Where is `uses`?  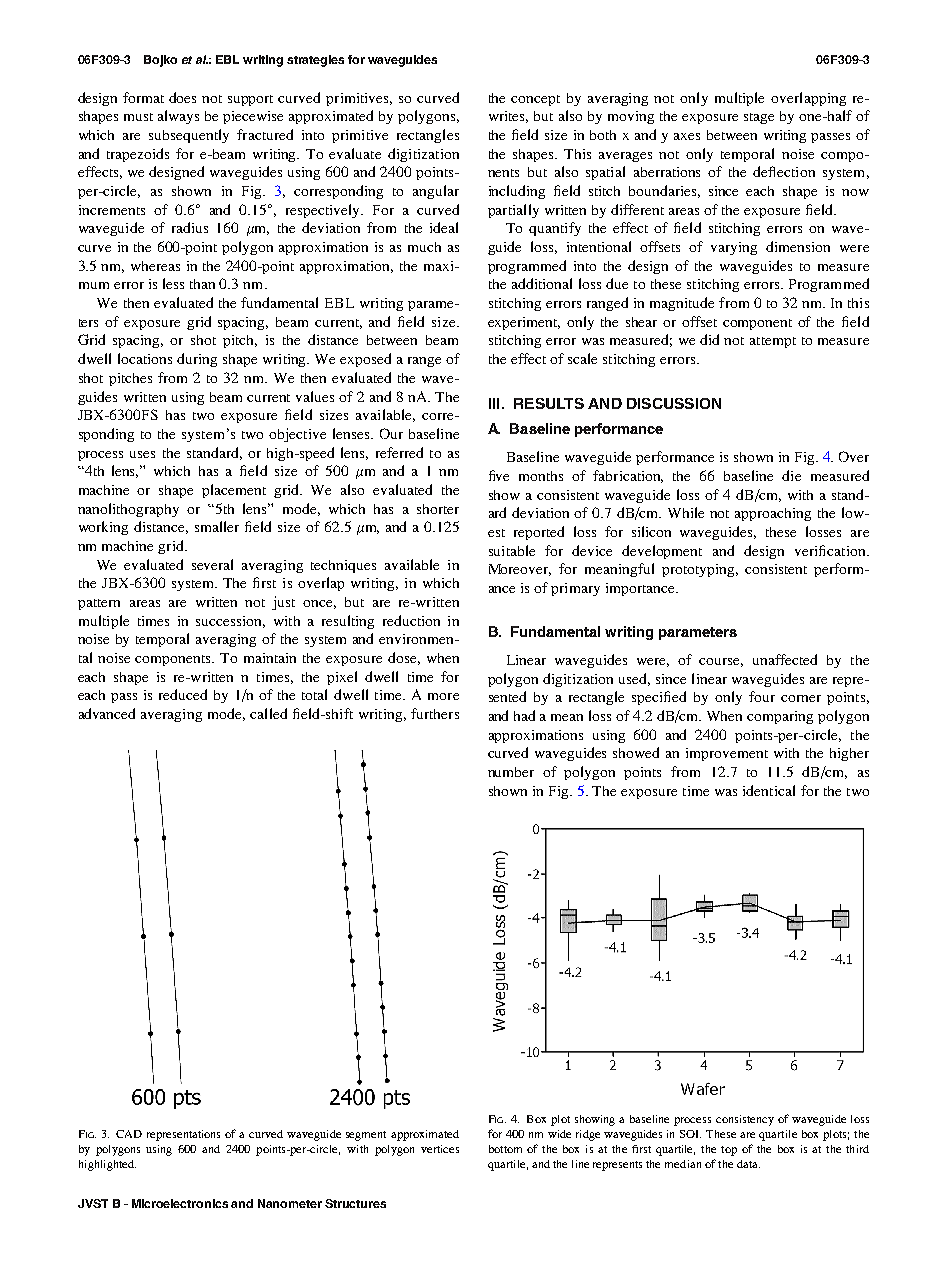
uses is located at coordinates (142, 454).
